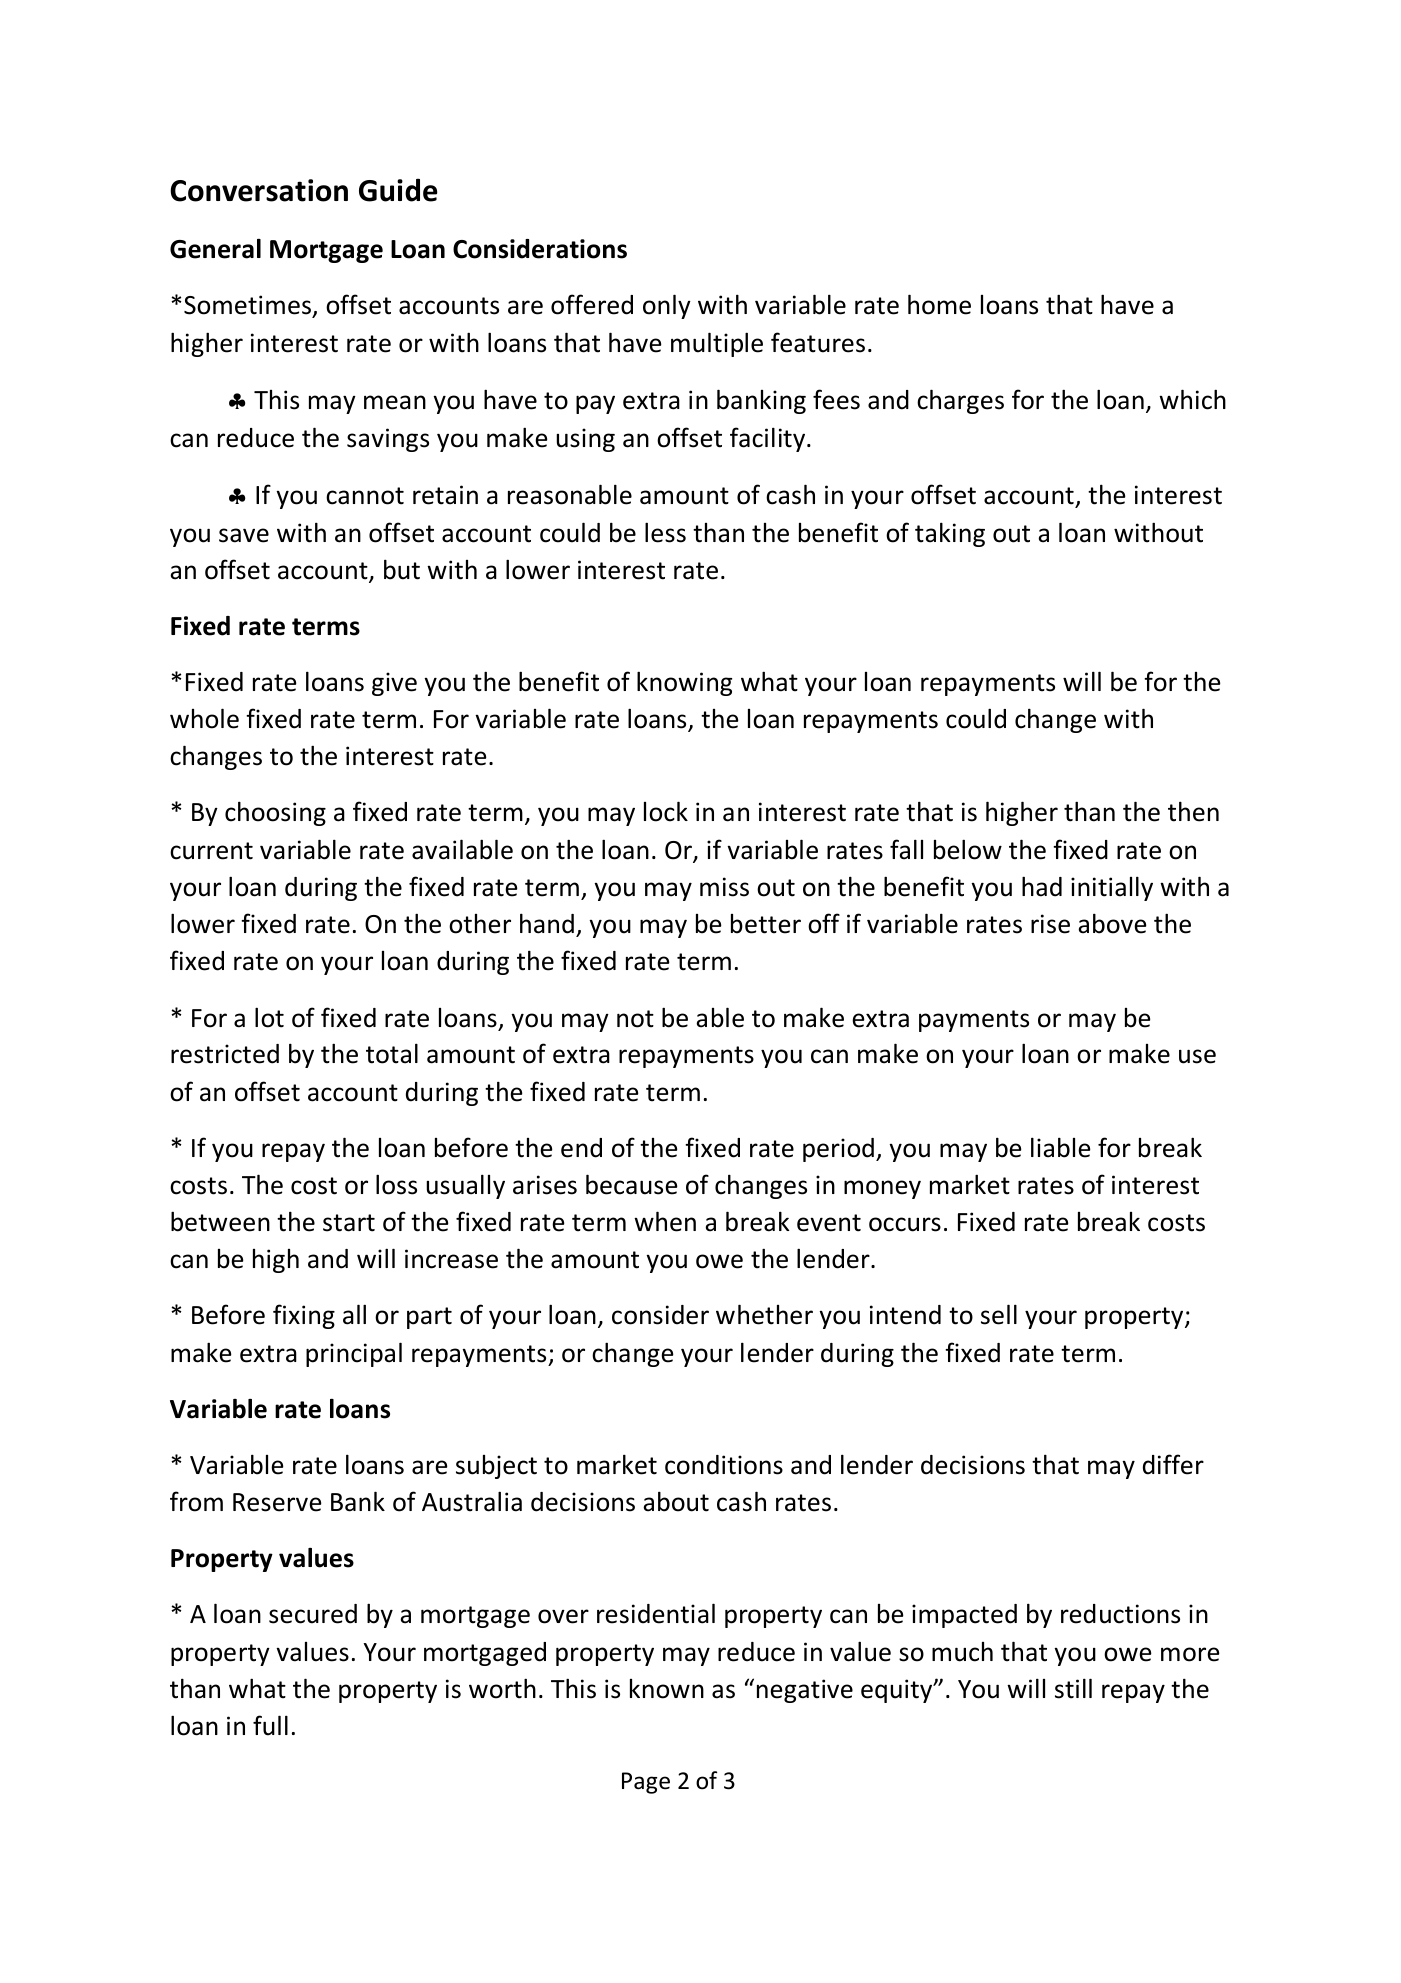 This document has width=1401, height=1983. Describe the element at coordinates (667, 1689) in the document. I see `known` at that location.
